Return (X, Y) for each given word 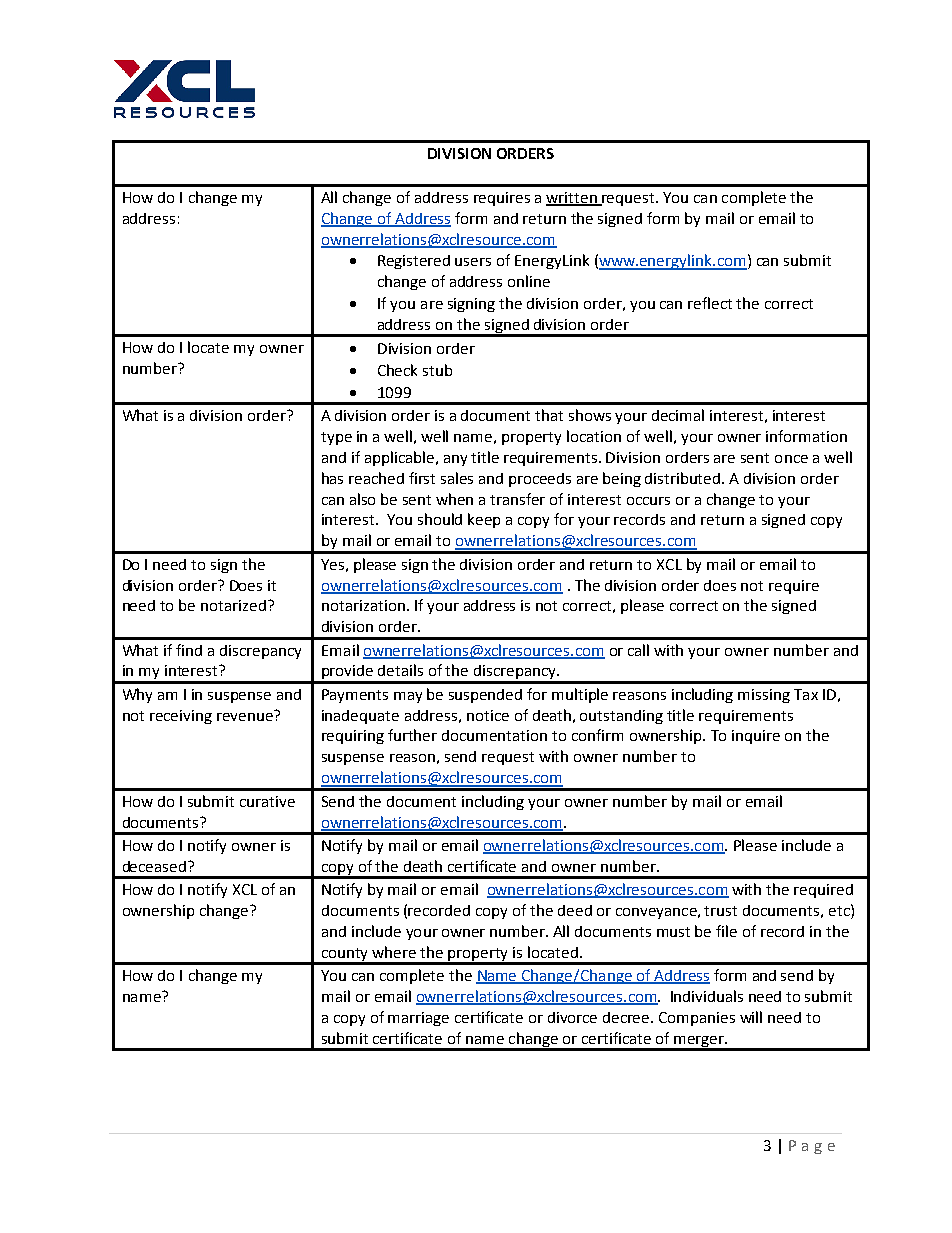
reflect (710, 303)
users (473, 262)
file (726, 931)
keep (484, 520)
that (549, 415)
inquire (756, 737)
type (336, 438)
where (394, 952)
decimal (678, 415)
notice (488, 715)
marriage (418, 1019)
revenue (246, 715)
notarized (233, 605)
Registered (414, 262)
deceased (156, 866)
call (638, 650)
